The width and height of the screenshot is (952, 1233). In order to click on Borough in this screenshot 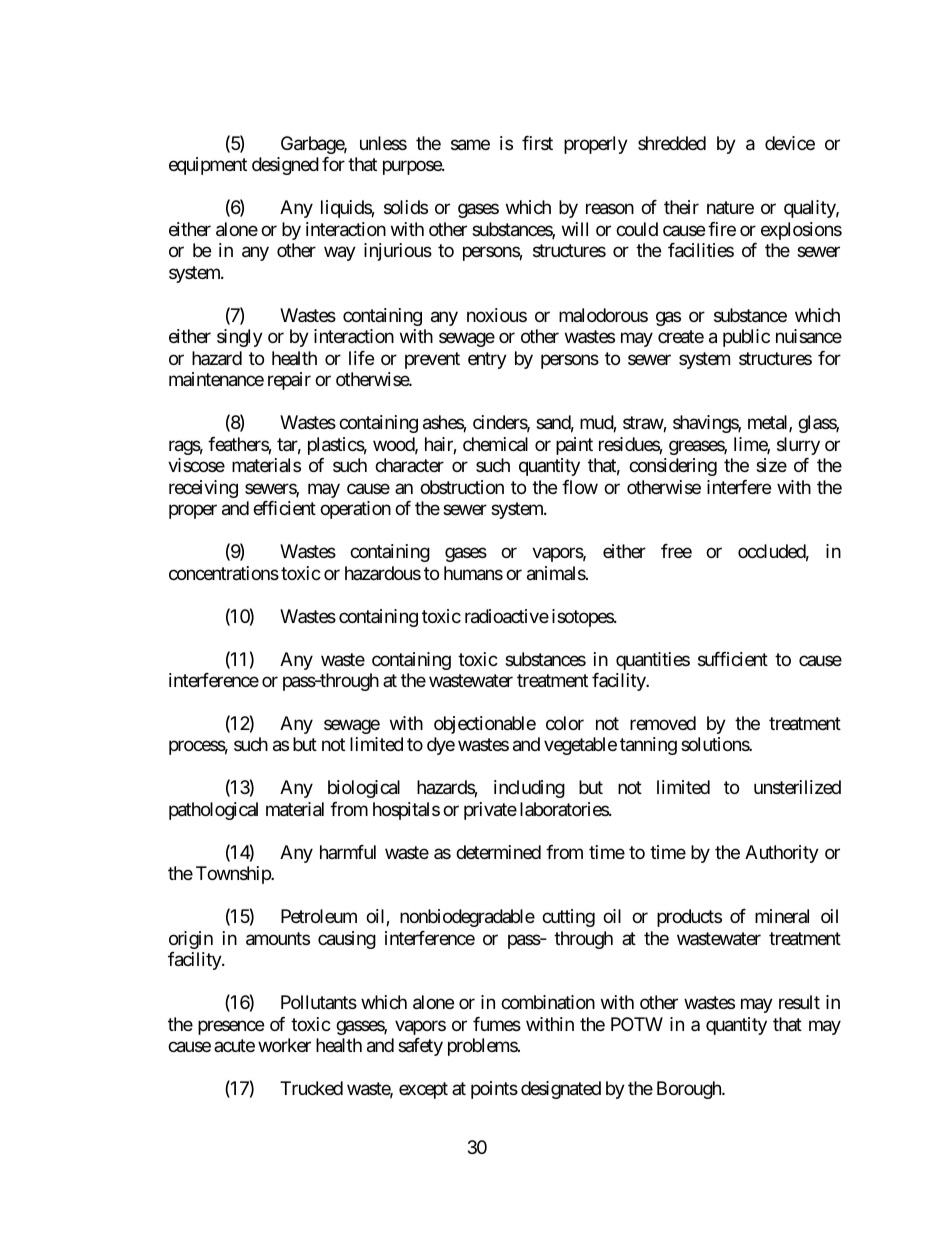, I will do `click(690, 1090)`.
